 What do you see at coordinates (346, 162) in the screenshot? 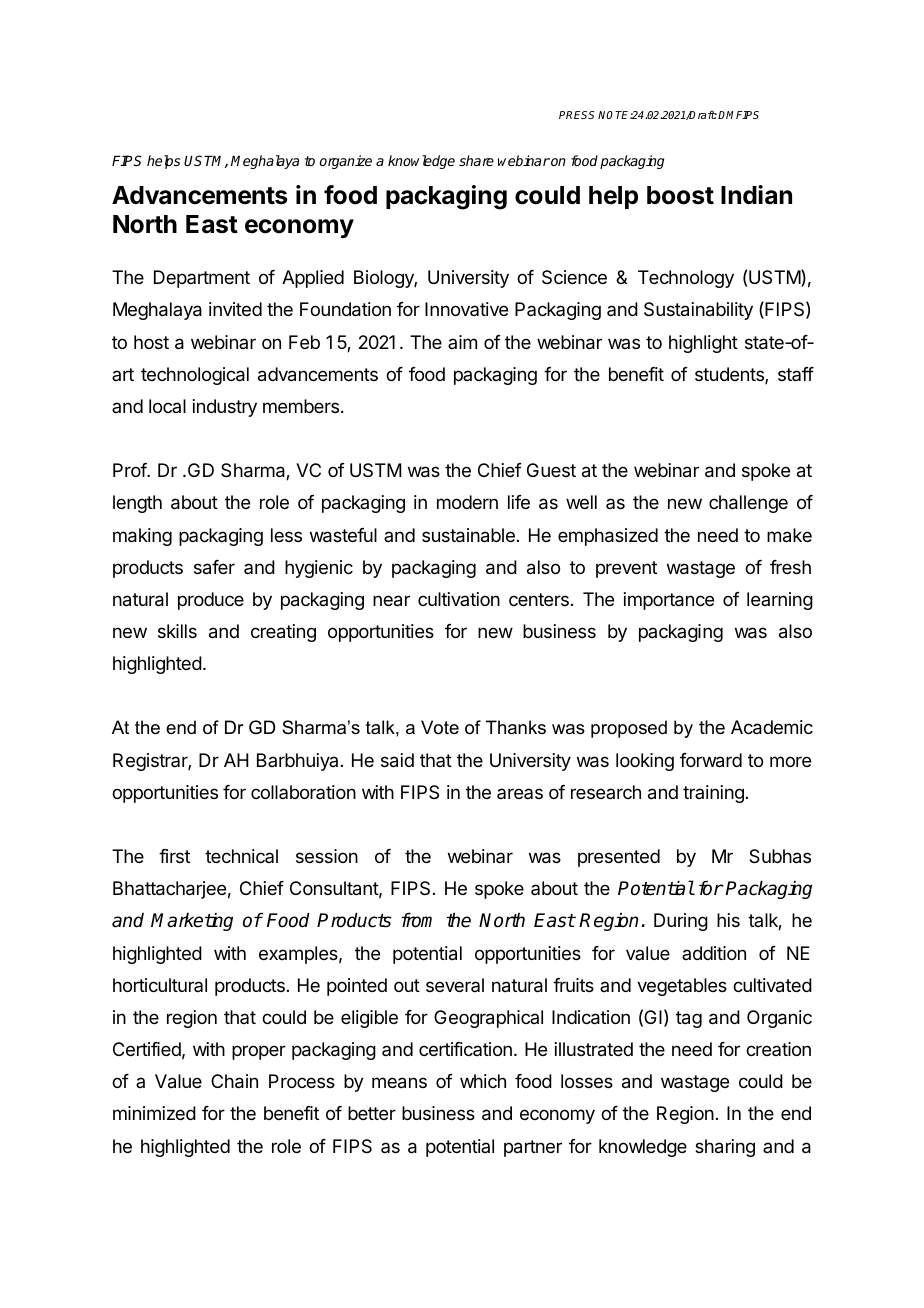
I see `organize` at bounding box center [346, 162].
